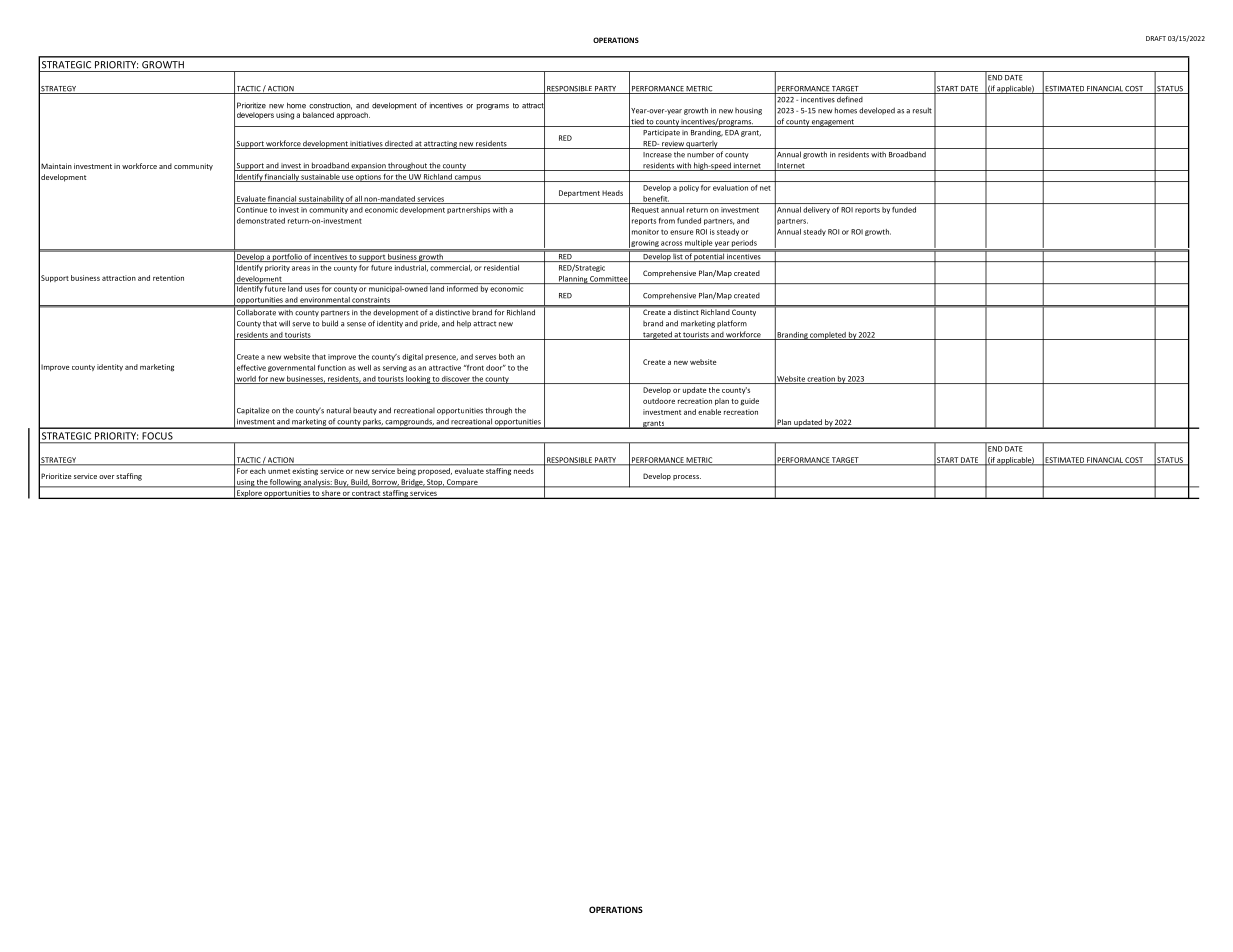  I want to click on enable, so click(709, 412).
